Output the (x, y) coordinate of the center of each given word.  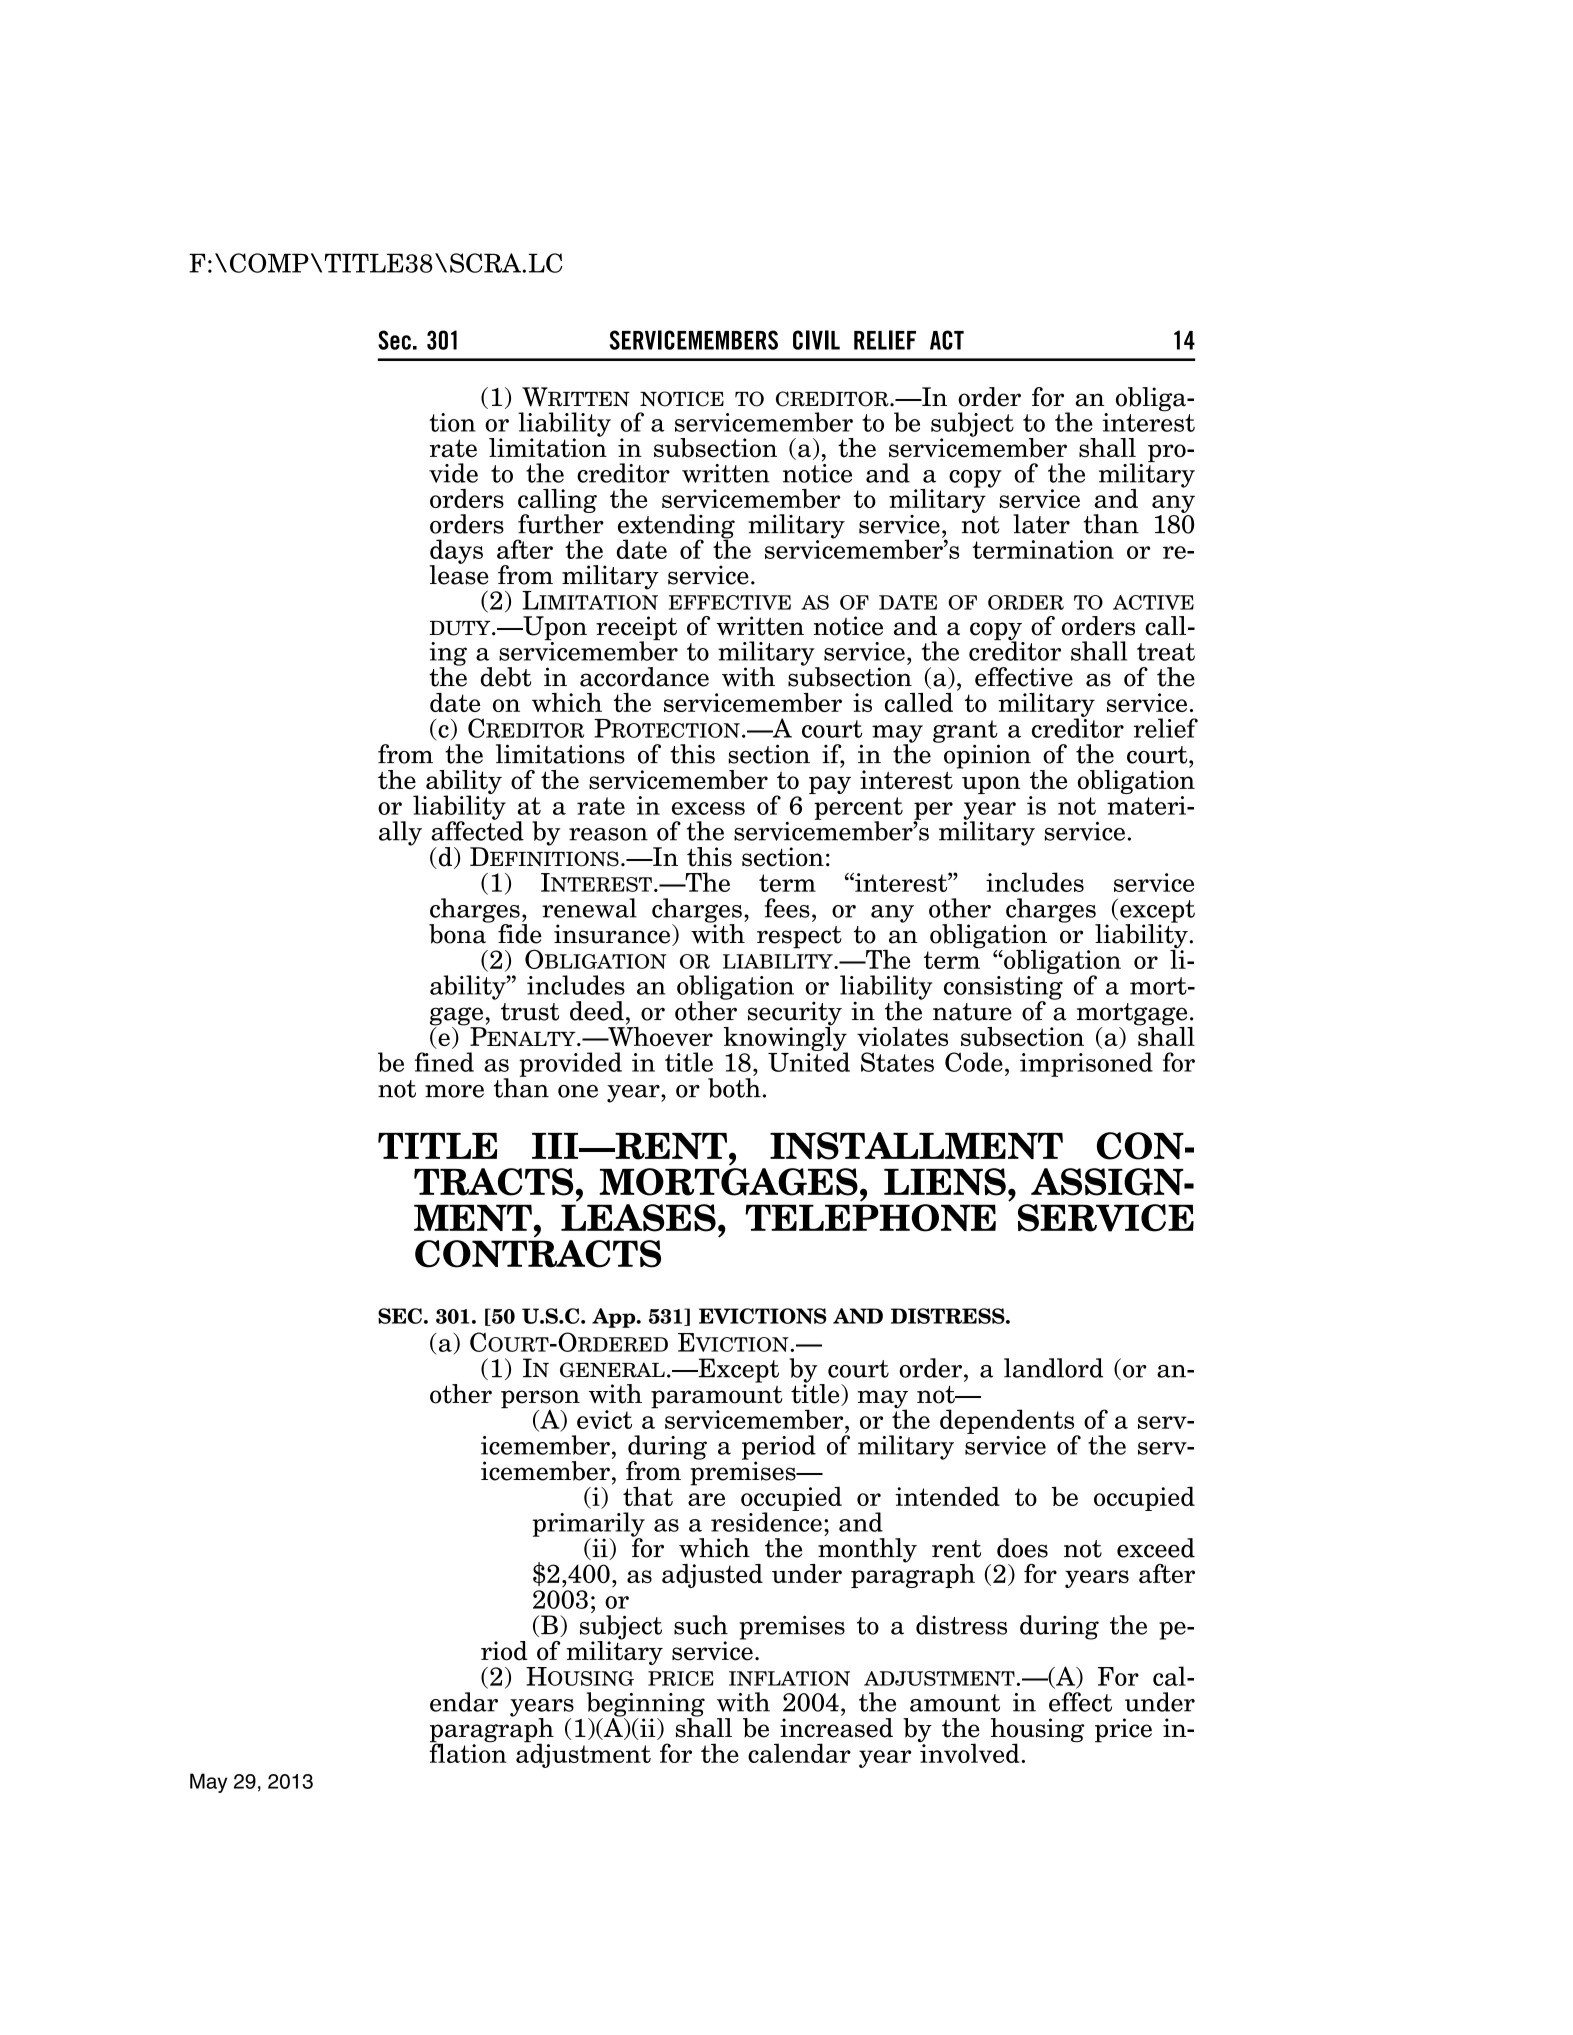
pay (830, 785)
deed (597, 1011)
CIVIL (816, 340)
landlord (1053, 1368)
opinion (987, 756)
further (561, 523)
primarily (589, 1525)
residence (766, 1521)
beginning (645, 1705)
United (809, 1061)
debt (506, 677)
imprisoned (1086, 1064)
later (1041, 524)
